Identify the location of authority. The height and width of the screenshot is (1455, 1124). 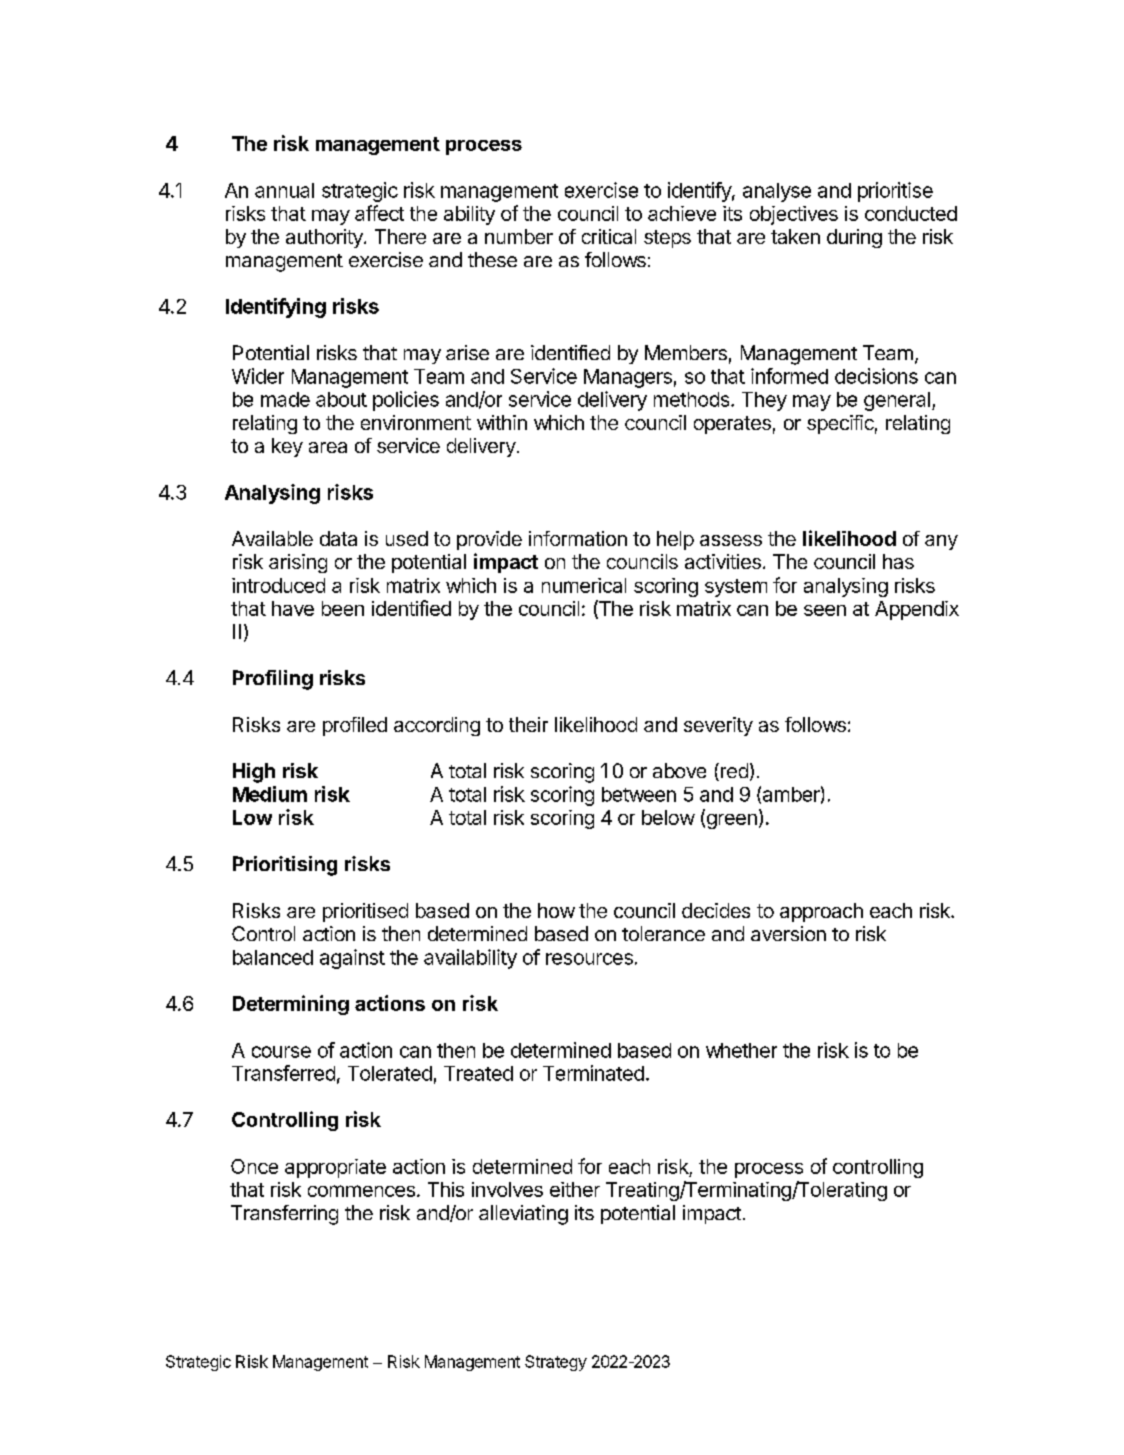
(325, 238).
